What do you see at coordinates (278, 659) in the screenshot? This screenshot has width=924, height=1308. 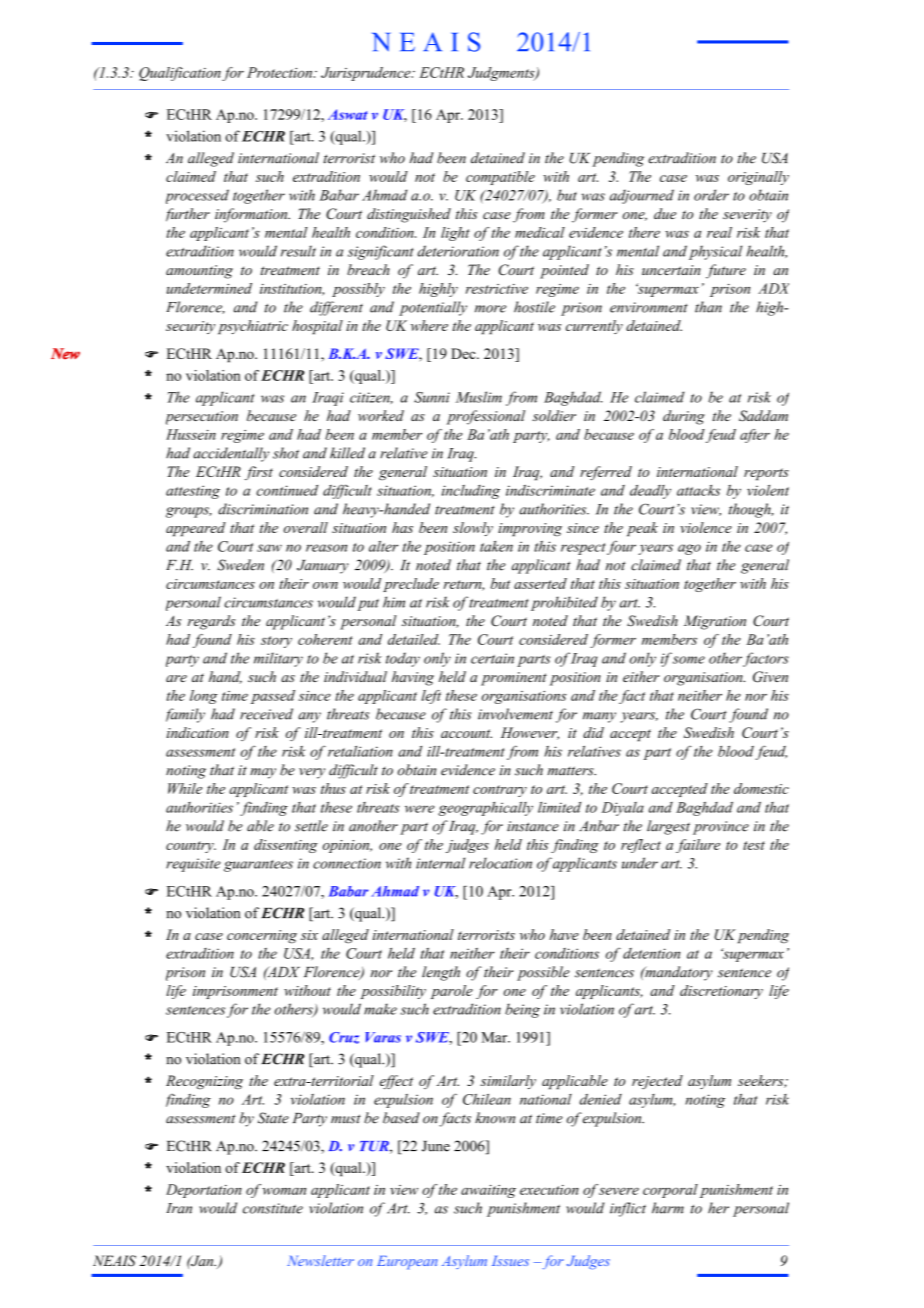 I see `military` at bounding box center [278, 659].
